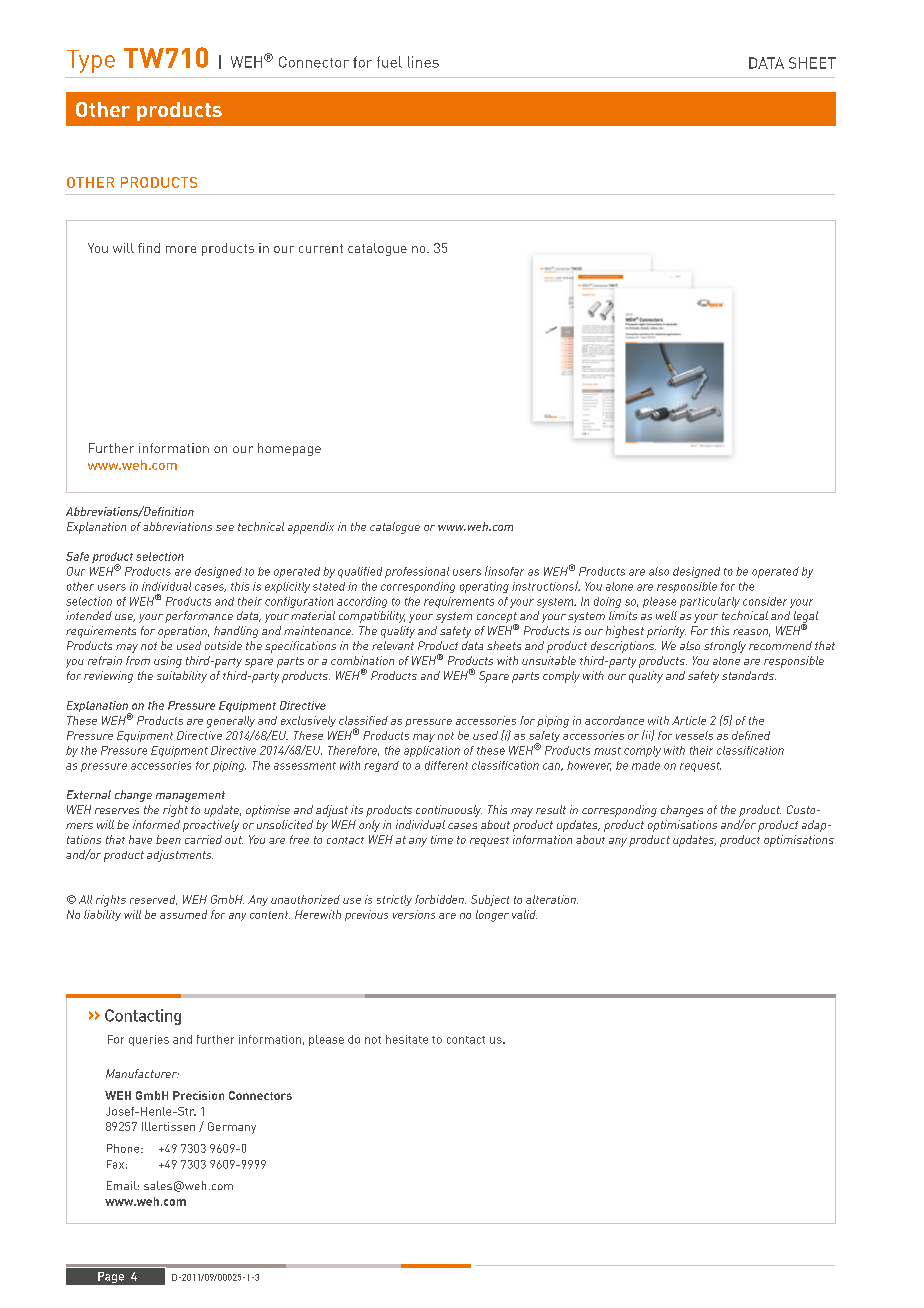 The image size is (924, 1308). I want to click on particularly, so click(710, 602).
